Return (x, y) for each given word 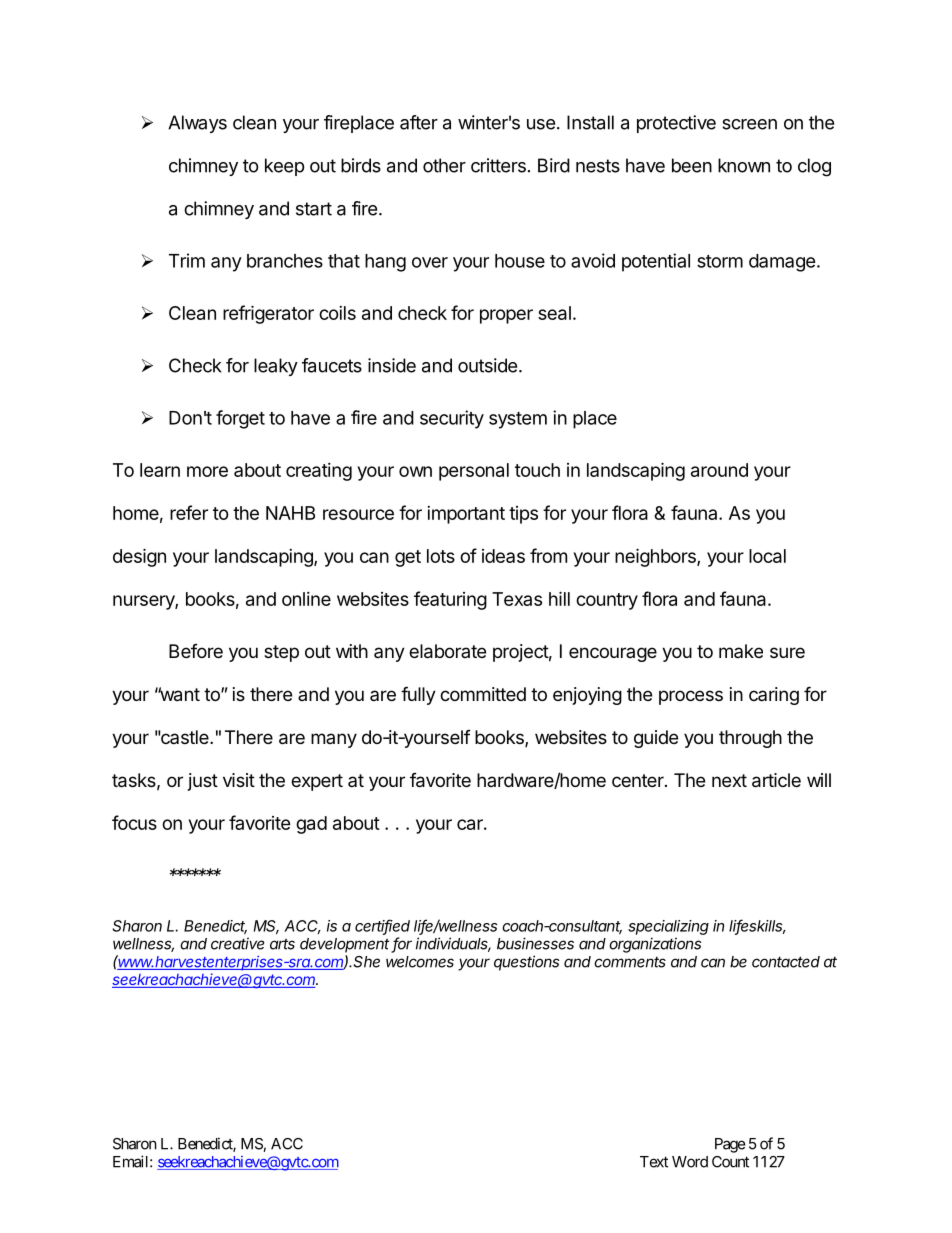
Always (197, 124)
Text (654, 1162)
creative (237, 943)
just (203, 782)
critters (498, 165)
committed (483, 694)
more (207, 471)
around (719, 470)
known (744, 165)
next (729, 780)
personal (474, 472)
